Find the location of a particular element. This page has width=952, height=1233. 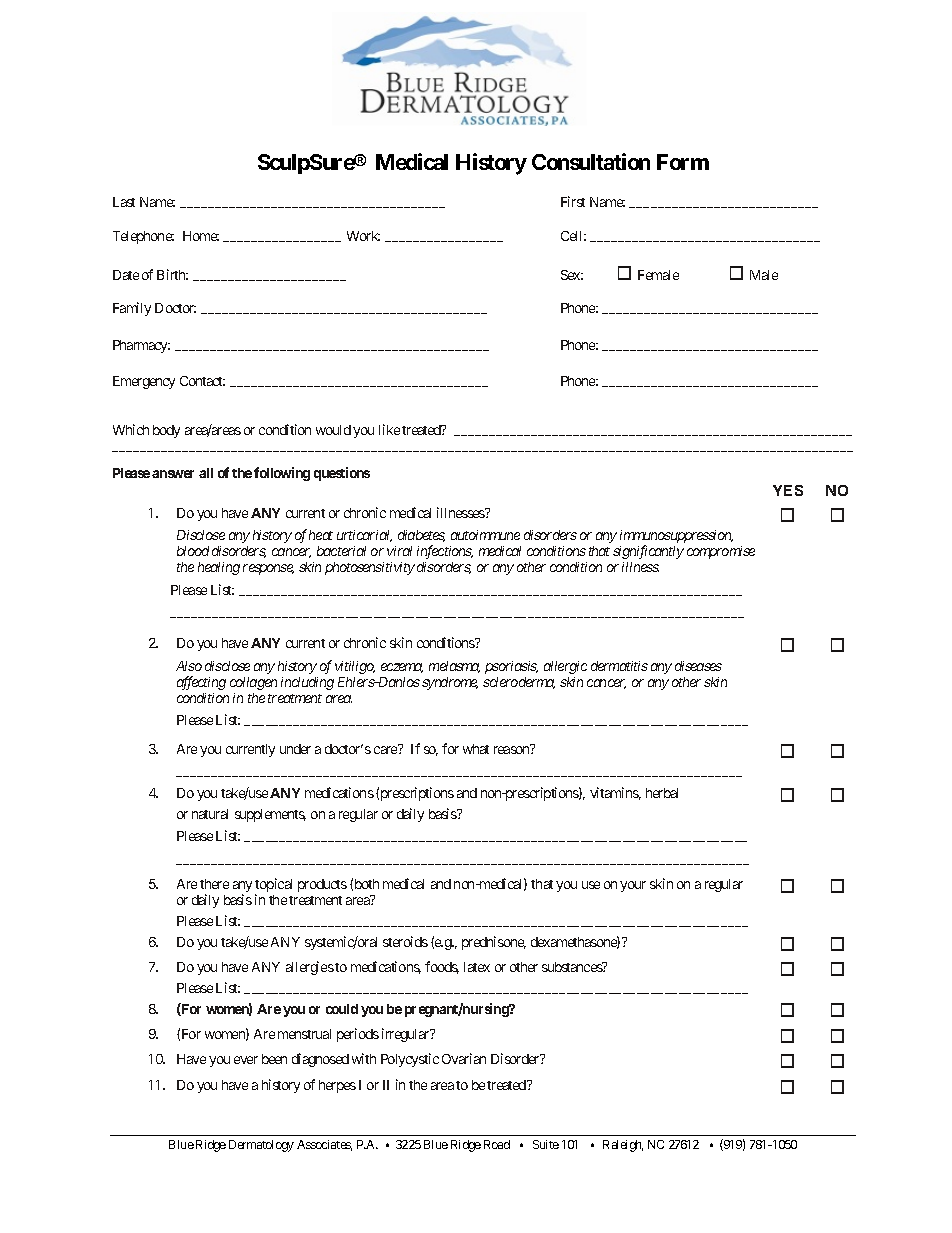

Dermatology is located at coordinates (261, 1146).
